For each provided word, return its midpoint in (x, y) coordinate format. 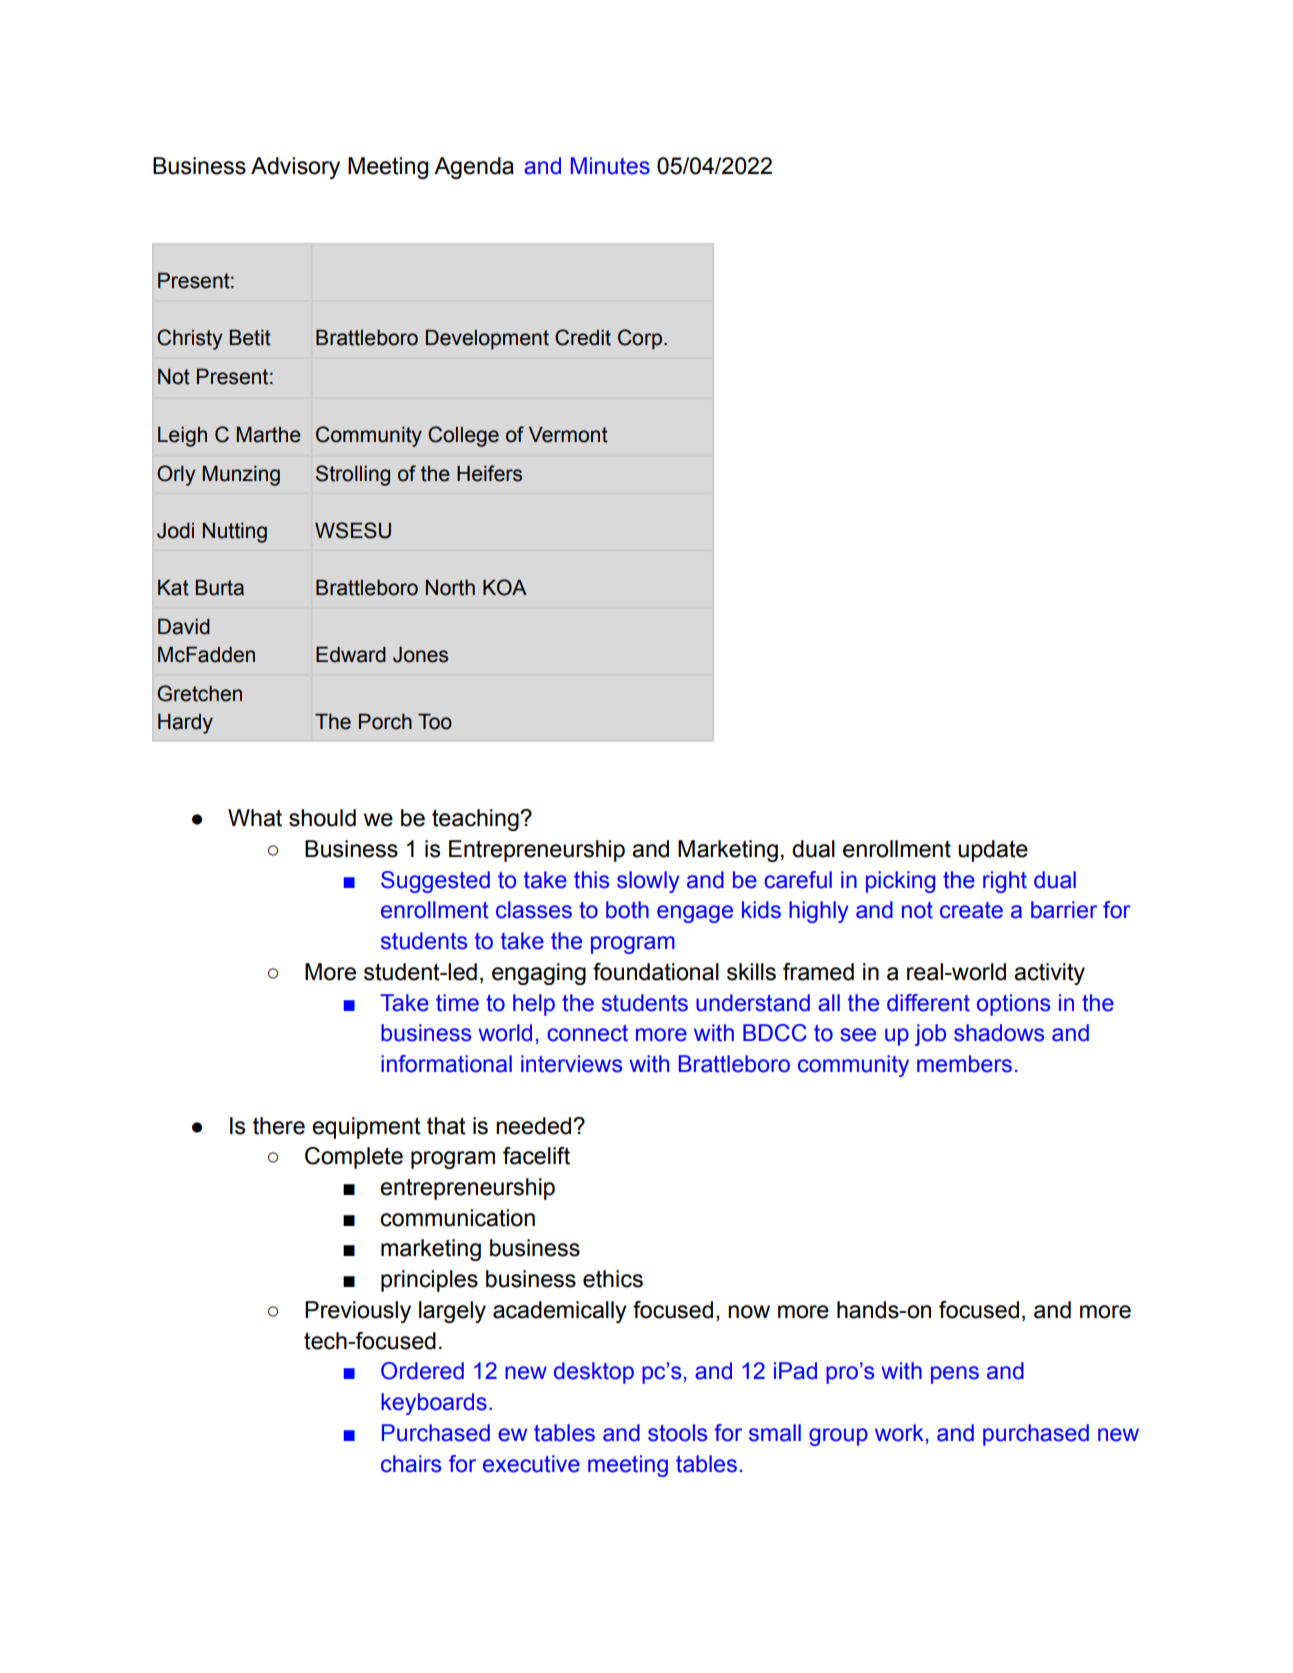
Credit (583, 337)
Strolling (353, 475)
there (279, 1126)
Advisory (295, 168)
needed (535, 1126)
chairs (411, 1464)
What (255, 818)
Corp (640, 339)
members (964, 1064)
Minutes (610, 166)
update (993, 851)
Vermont (568, 435)
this (591, 880)
